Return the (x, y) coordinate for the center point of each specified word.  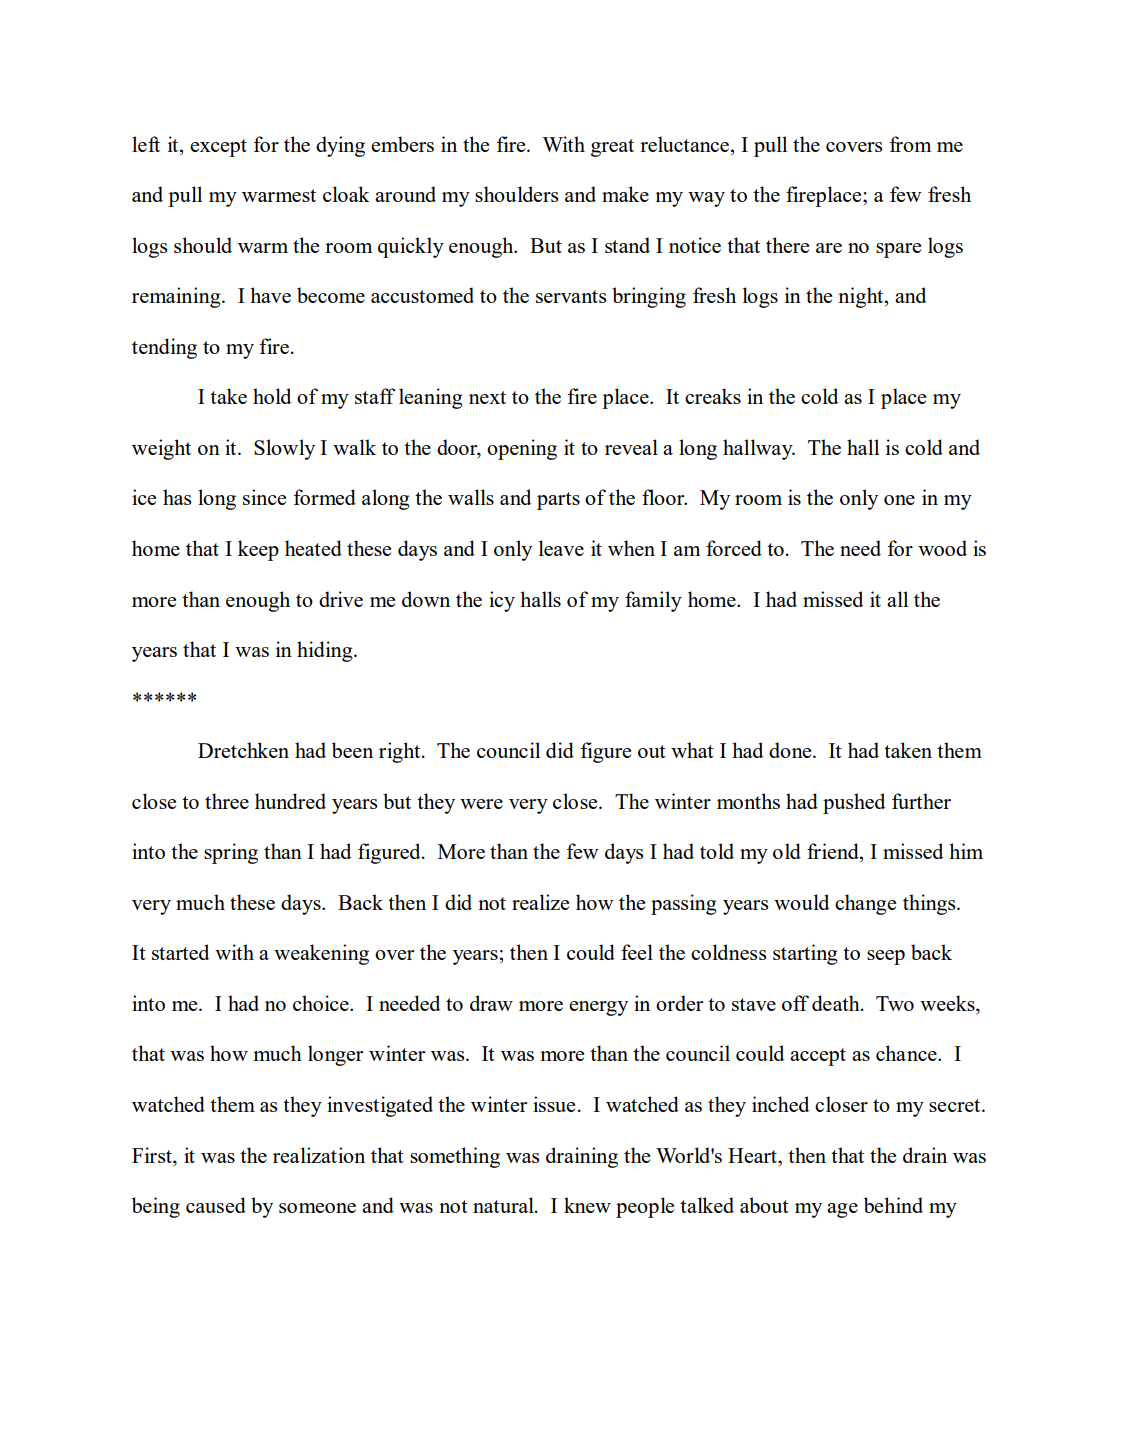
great (612, 148)
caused (216, 1205)
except (218, 148)
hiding (326, 651)
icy (502, 601)
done (791, 750)
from (910, 144)
